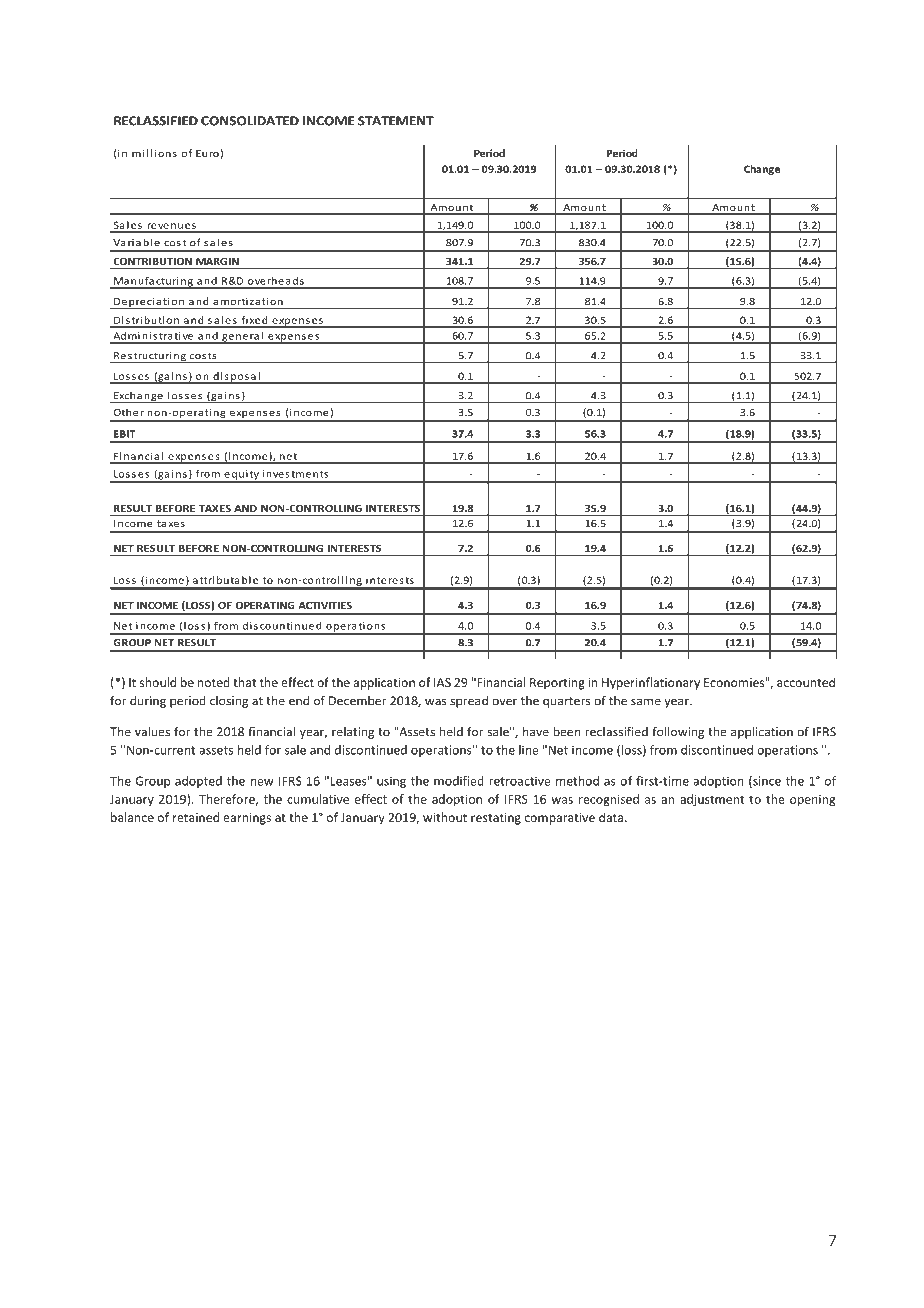  I want to click on modified, so click(459, 781).
